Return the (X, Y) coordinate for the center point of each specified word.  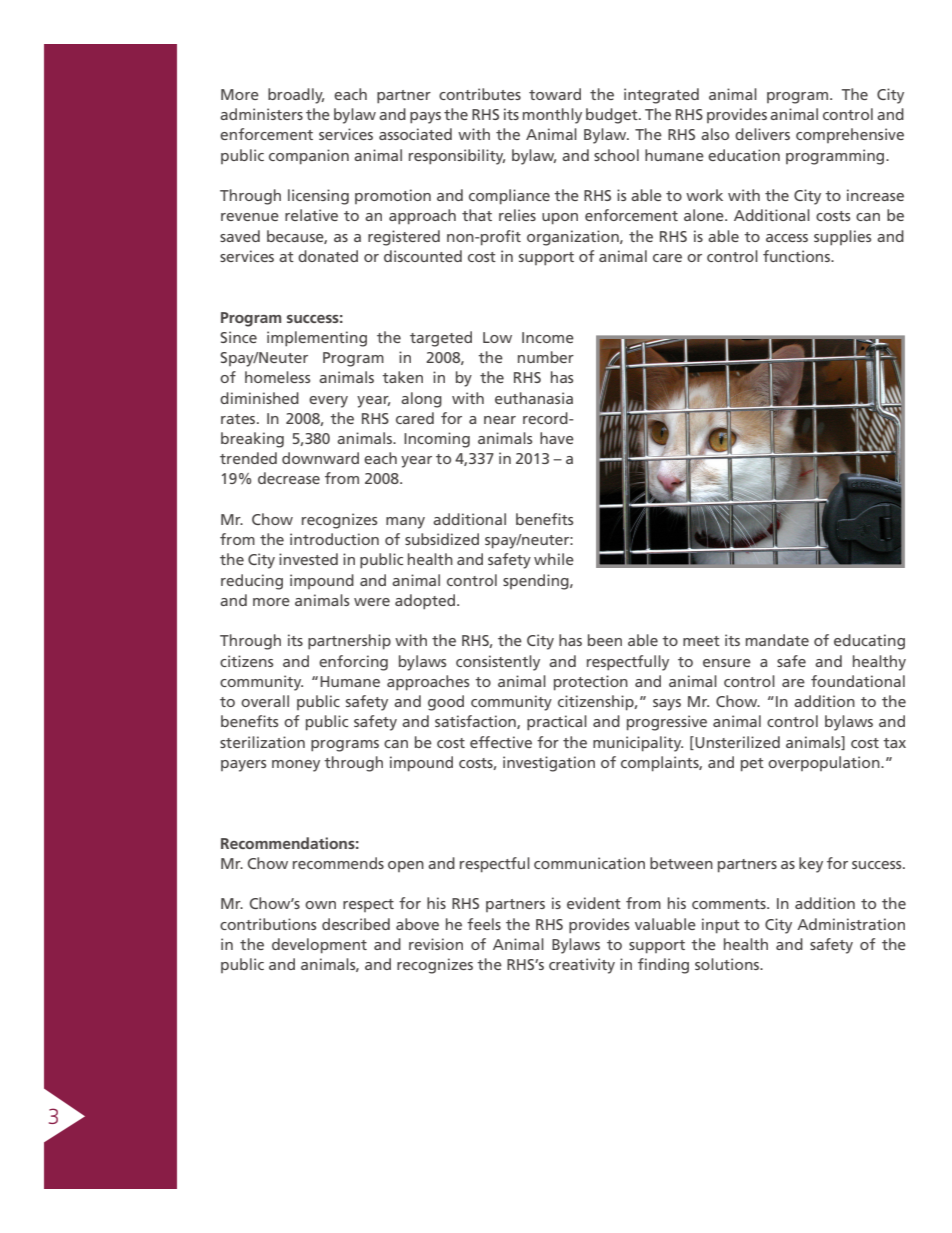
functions (797, 256)
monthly (552, 116)
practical (557, 723)
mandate (777, 640)
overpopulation (825, 763)
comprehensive (850, 135)
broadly (296, 96)
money (296, 766)
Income (548, 337)
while (554, 559)
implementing (317, 339)
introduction (334, 539)
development (319, 946)
